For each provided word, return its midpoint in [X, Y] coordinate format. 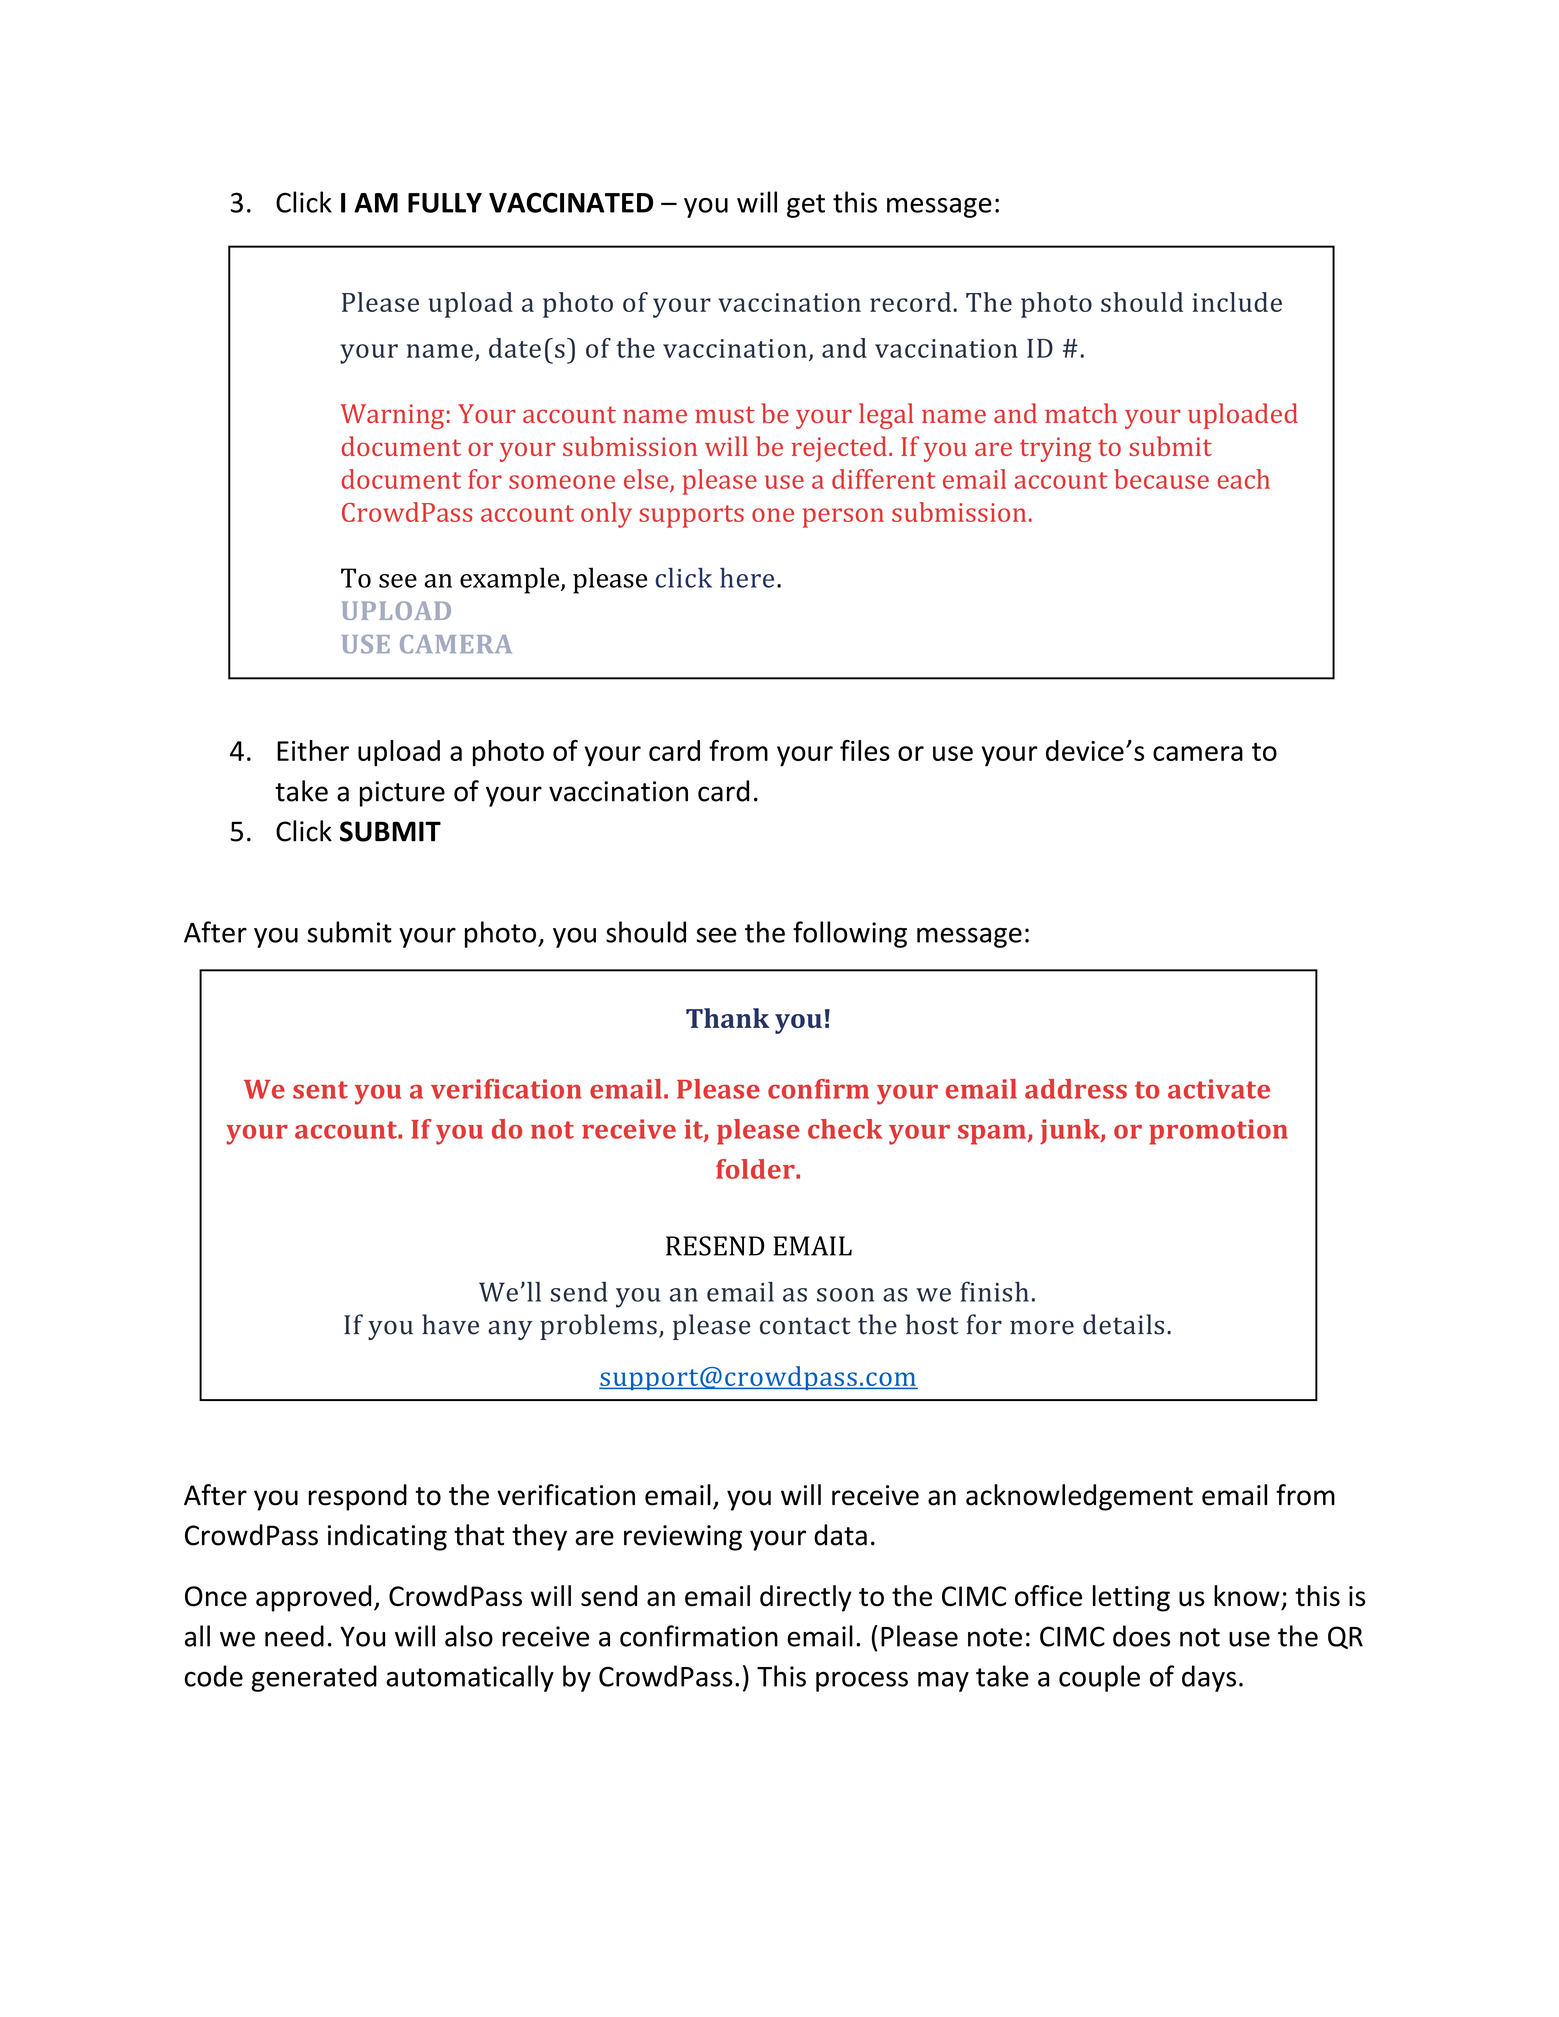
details [1123, 1324]
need [294, 1636]
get [806, 206]
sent [320, 1090]
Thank [727, 1018]
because [1161, 479]
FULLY [445, 203]
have [450, 1324]
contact [805, 1326]
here [747, 578]
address [1076, 1089]
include [1237, 302]
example [511, 580]
